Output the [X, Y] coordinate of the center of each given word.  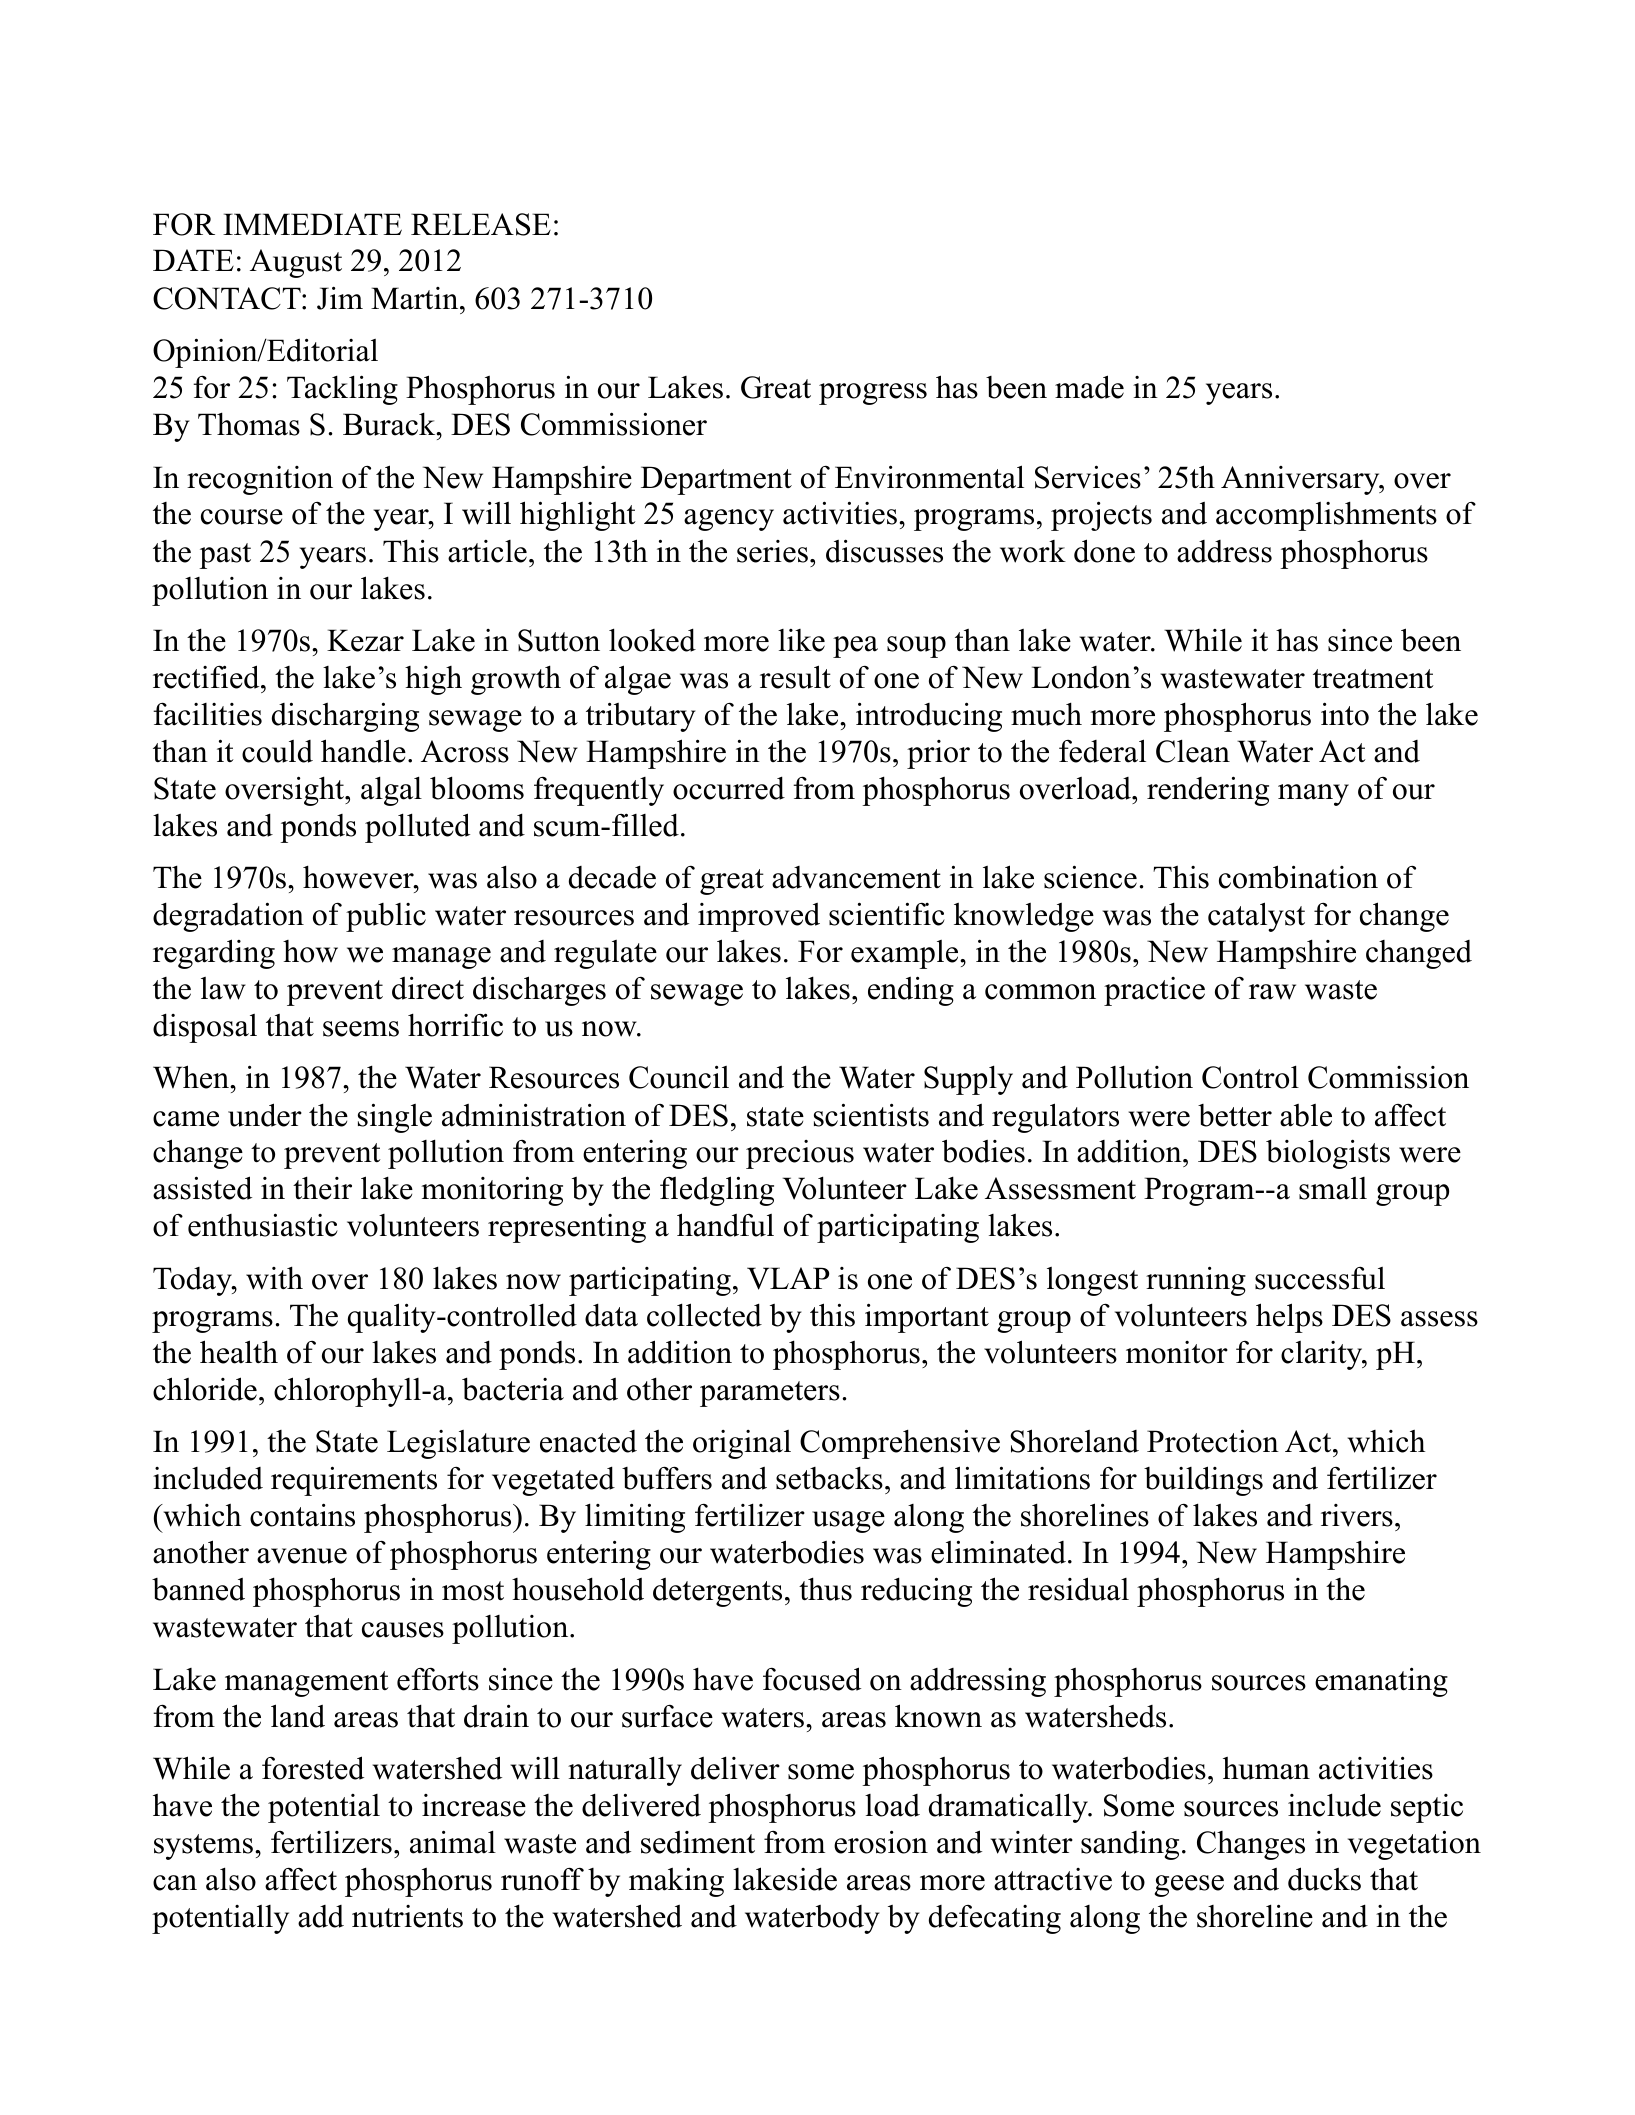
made [1089, 387]
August [296, 263]
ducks [1324, 1879]
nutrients [407, 1916]
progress [873, 394]
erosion [881, 1842]
